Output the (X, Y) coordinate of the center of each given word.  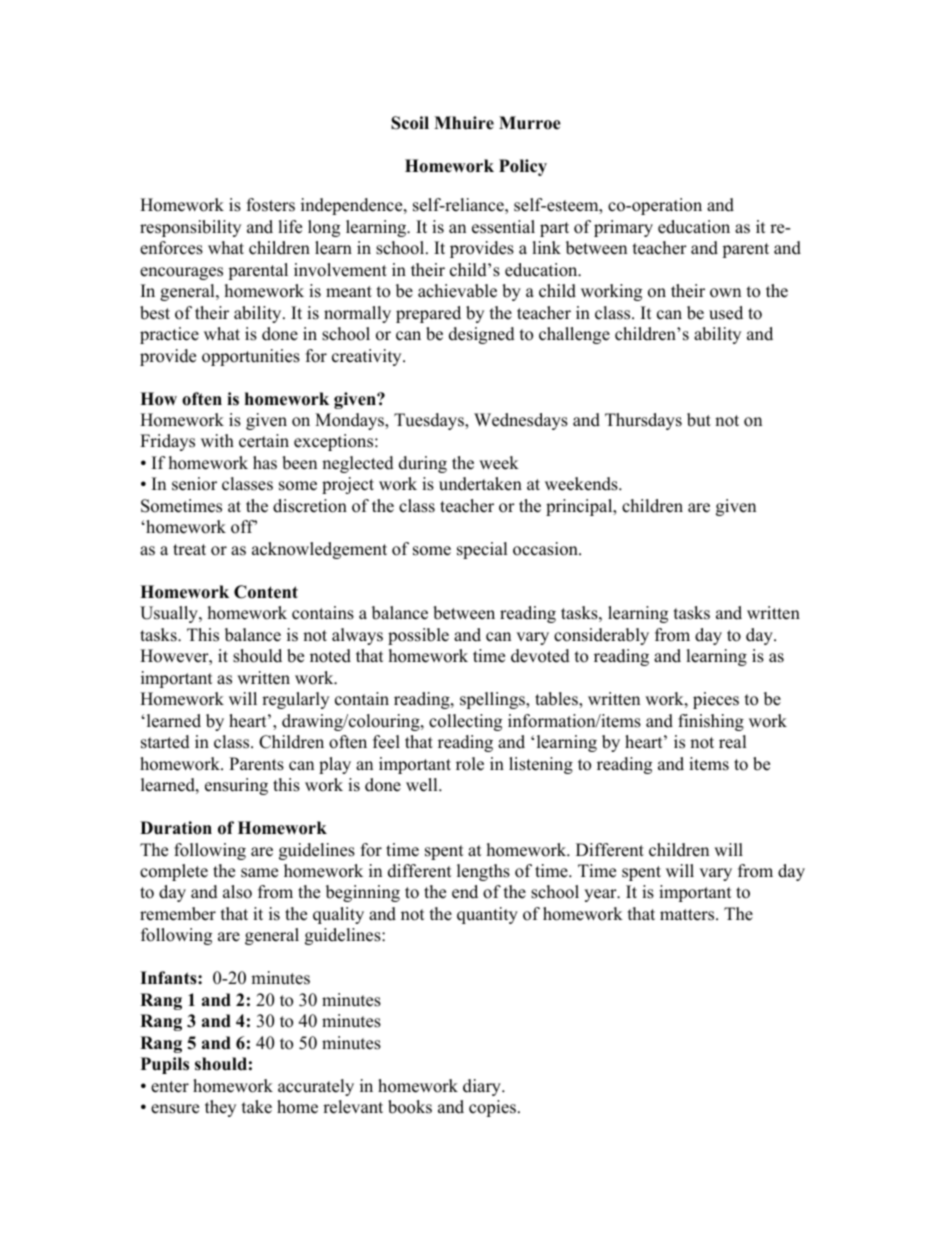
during (423, 464)
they (220, 1108)
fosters (271, 205)
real (733, 742)
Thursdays (643, 421)
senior (194, 484)
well (423, 785)
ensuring (236, 786)
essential (503, 227)
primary (623, 228)
